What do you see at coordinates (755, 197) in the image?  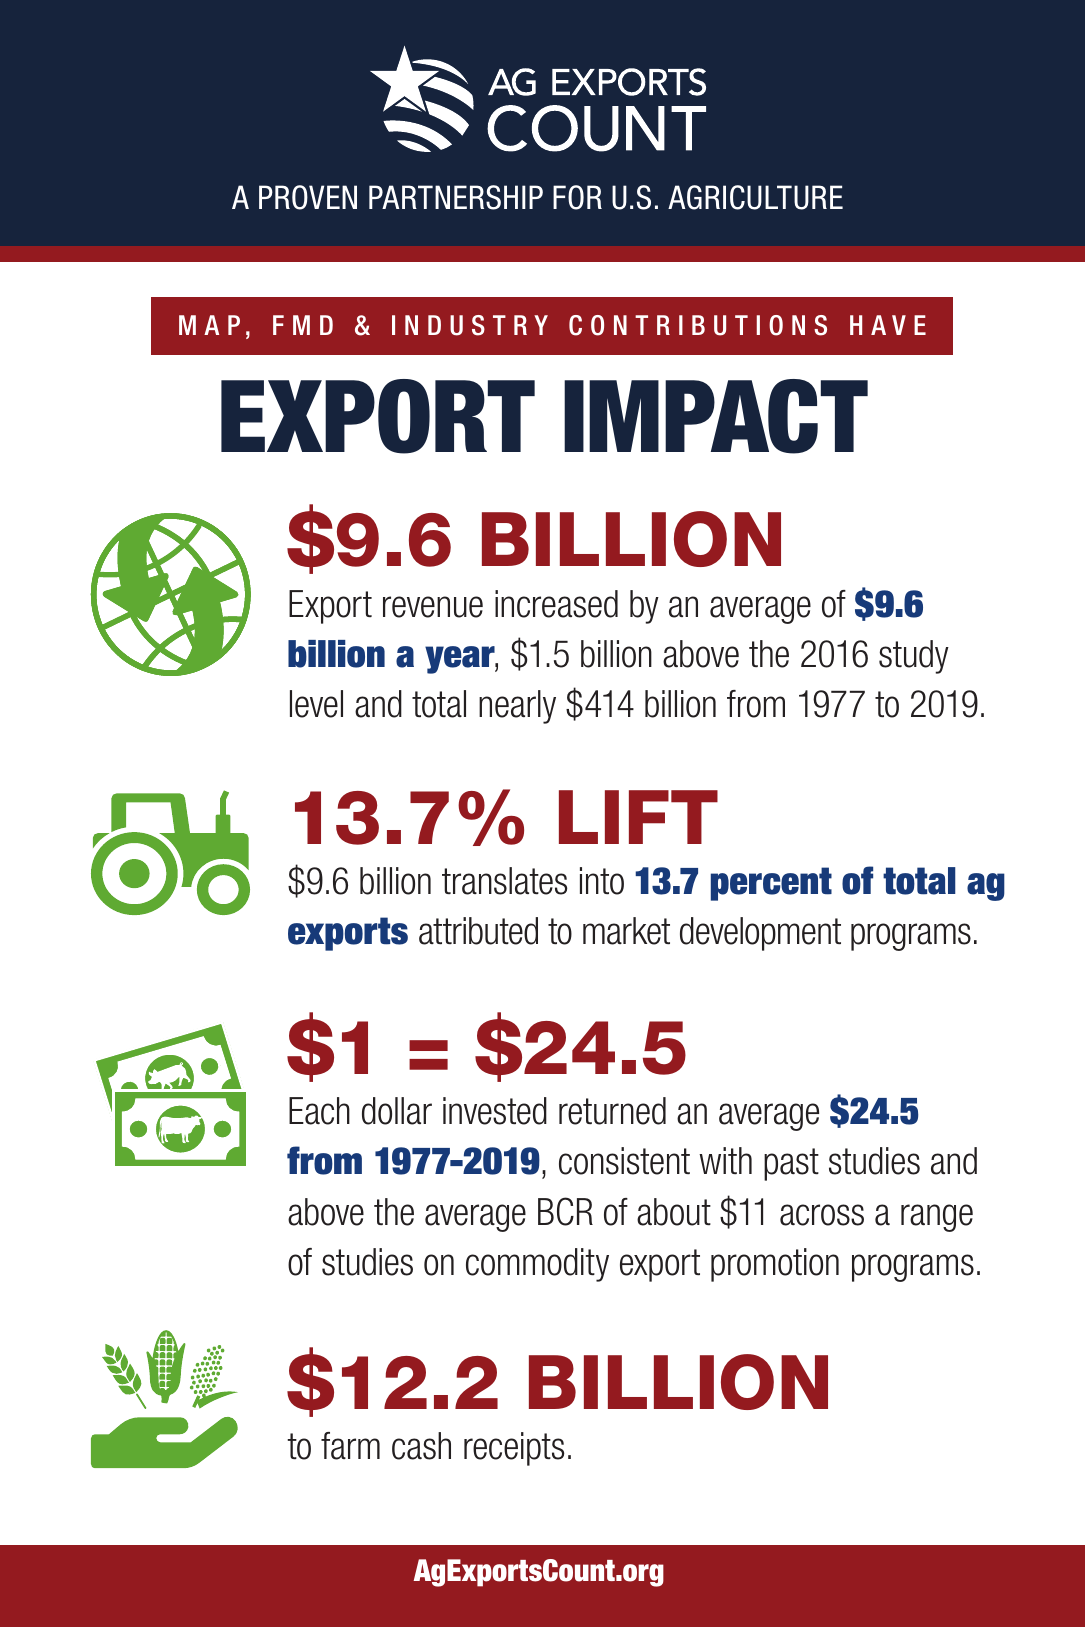 I see `AGRICULTURE` at bounding box center [755, 197].
